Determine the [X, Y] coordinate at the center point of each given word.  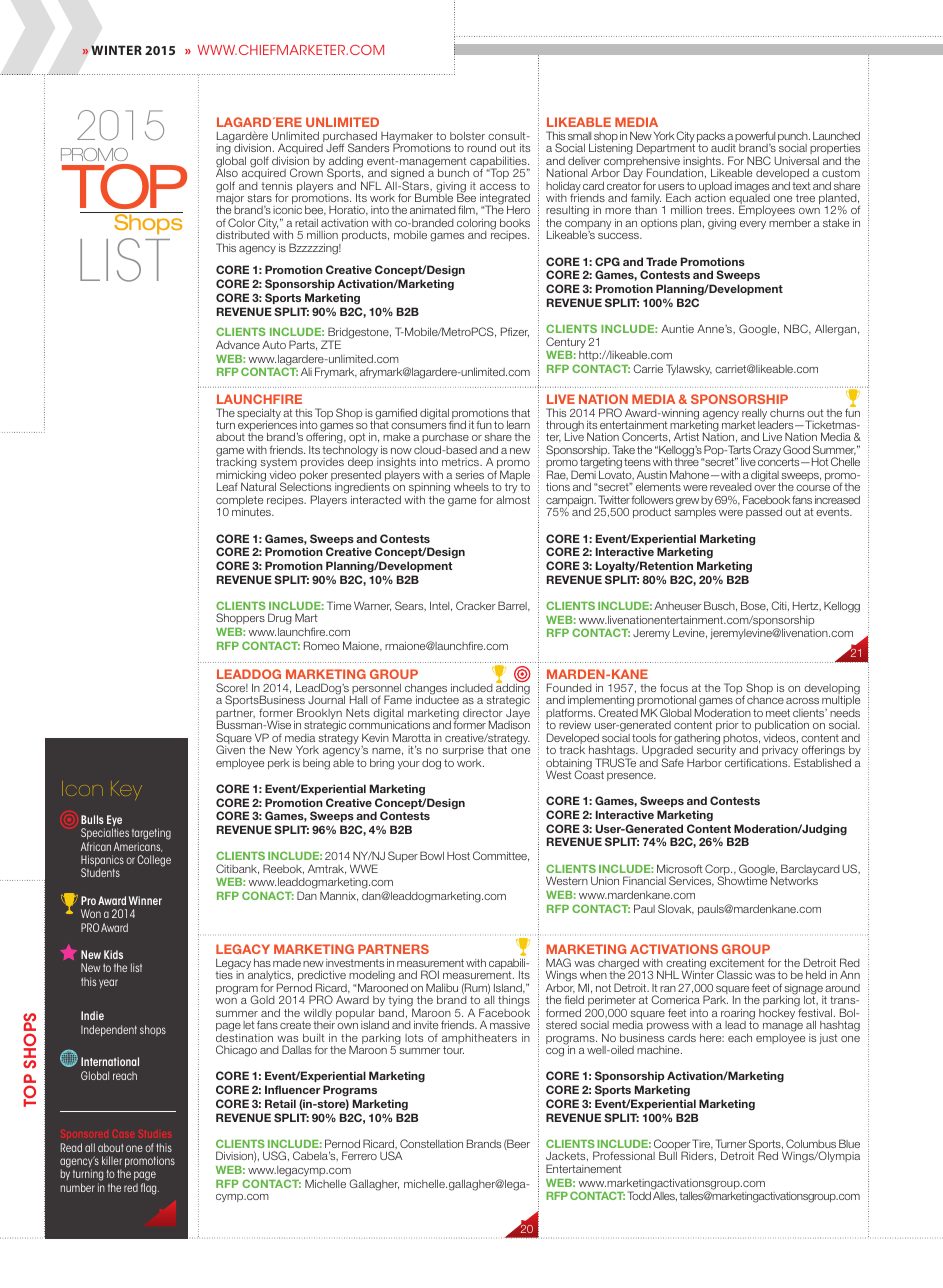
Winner [145, 900]
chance [765, 700]
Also [227, 172]
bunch [453, 172]
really [754, 415]
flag [150, 1189]
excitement [737, 963]
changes [426, 690]
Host [458, 856]
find [457, 424]
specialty [259, 415]
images [752, 188]
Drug [280, 619]
